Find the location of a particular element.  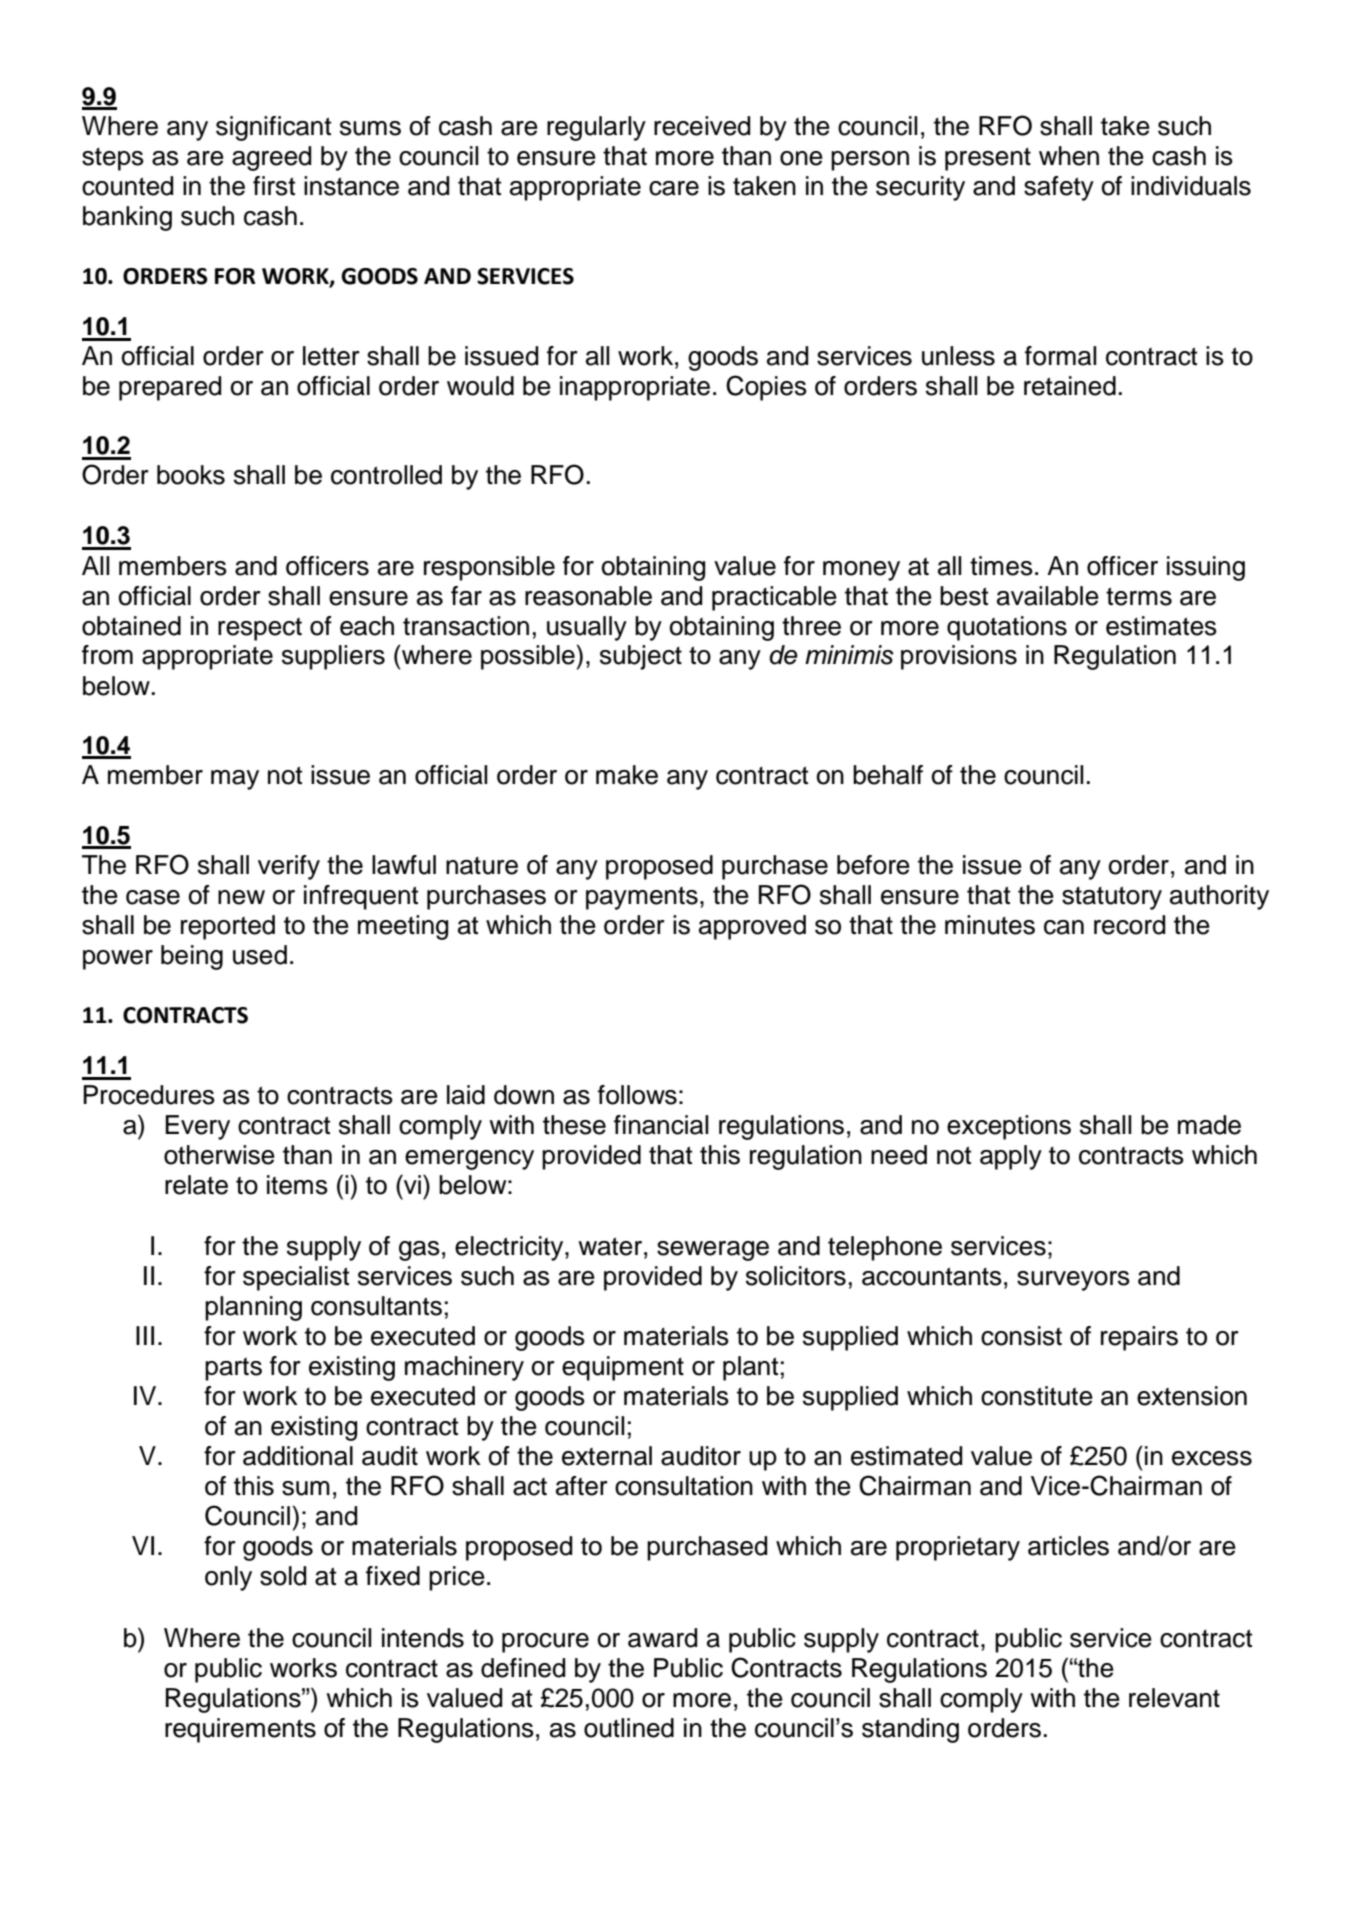

payments is located at coordinates (642, 898).
